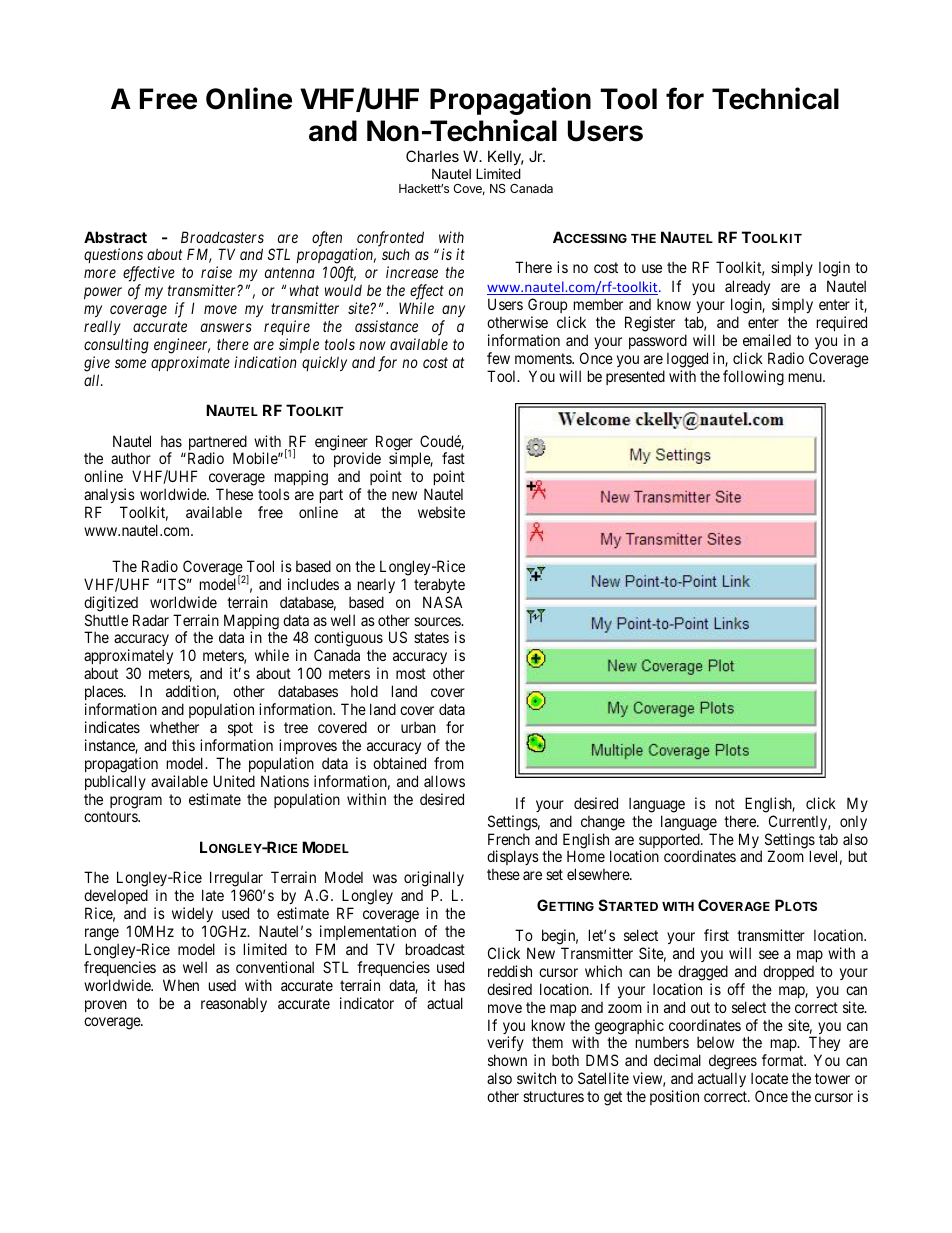 The width and height of the document is (952, 1233). What do you see at coordinates (432, 156) in the document?
I see `Charles` at bounding box center [432, 156].
